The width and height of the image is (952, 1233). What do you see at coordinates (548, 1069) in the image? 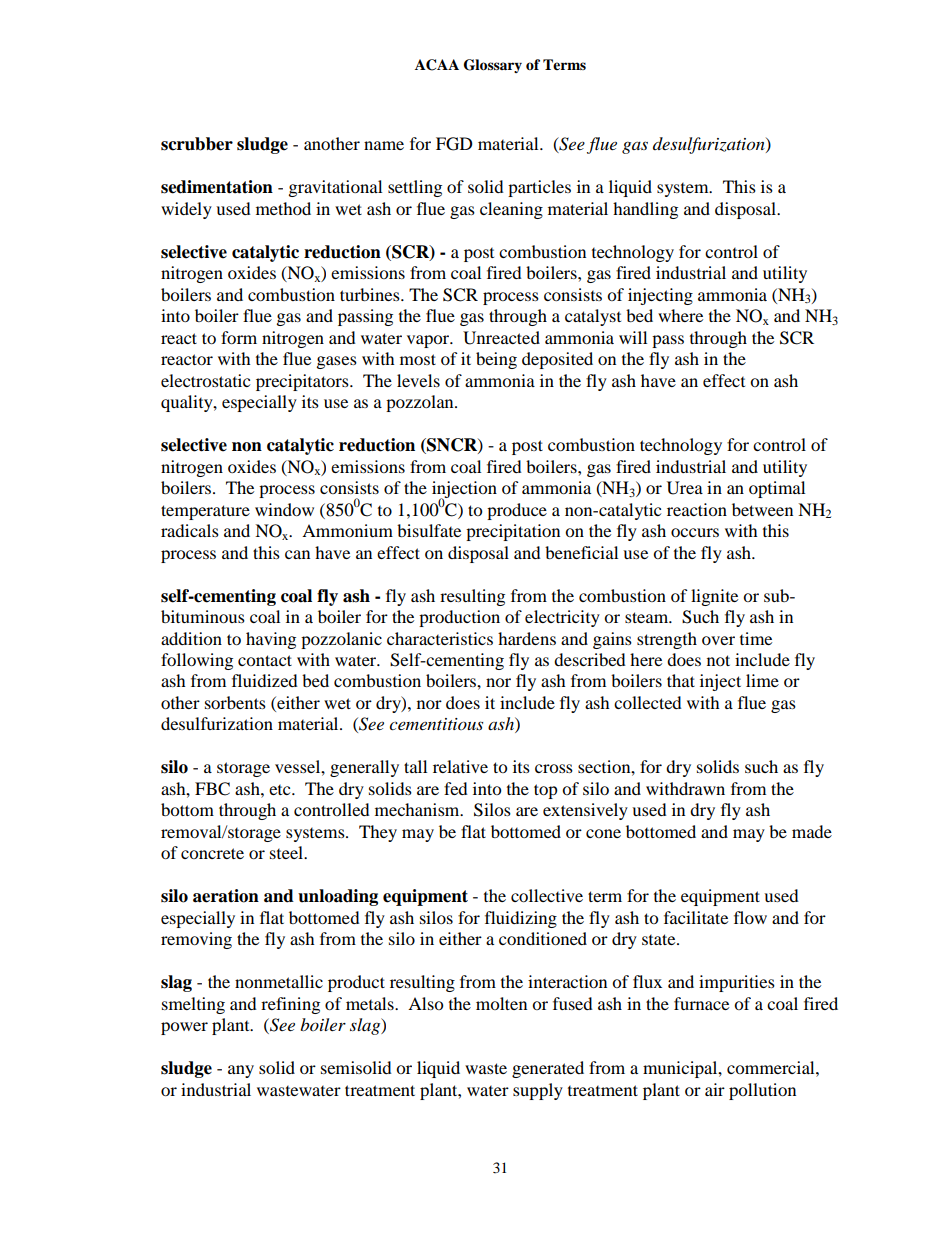
I see `generated` at bounding box center [548, 1069].
